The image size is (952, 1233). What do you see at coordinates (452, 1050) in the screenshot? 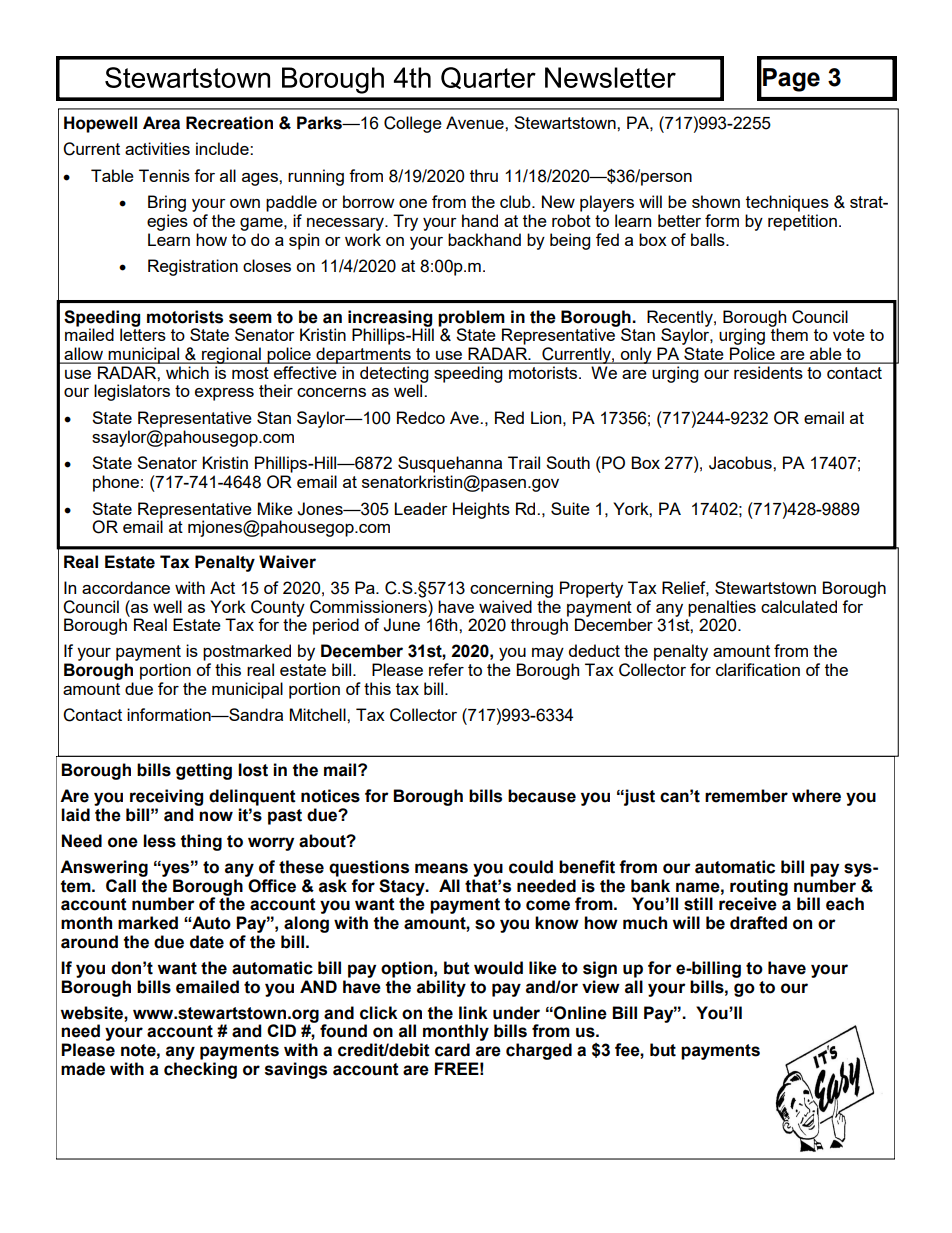
I see `card` at bounding box center [452, 1050].
